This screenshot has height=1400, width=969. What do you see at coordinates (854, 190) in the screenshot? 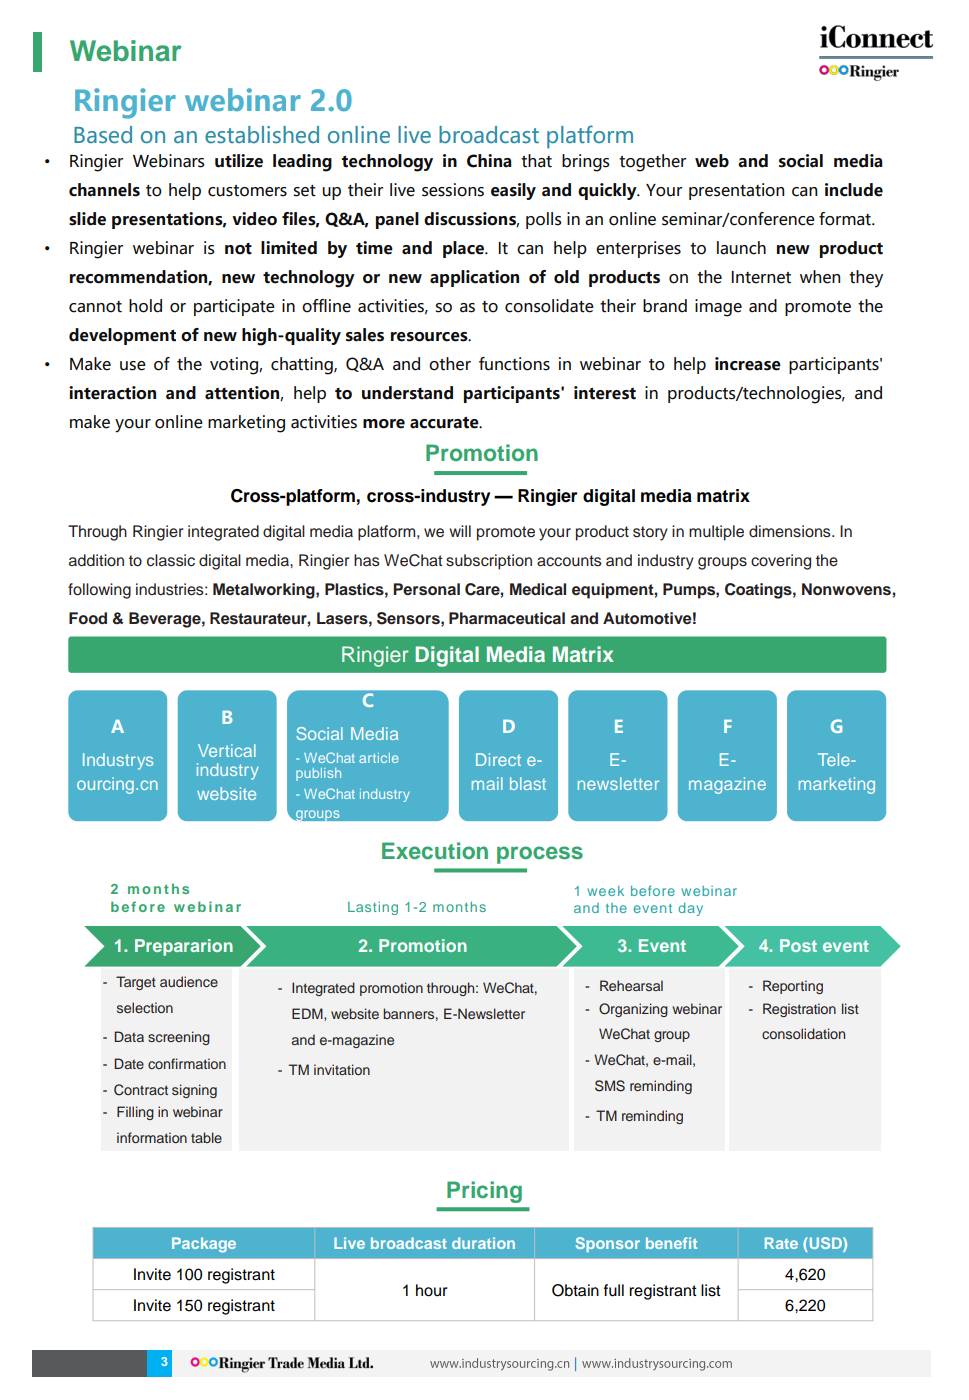
I see `include` at bounding box center [854, 190].
